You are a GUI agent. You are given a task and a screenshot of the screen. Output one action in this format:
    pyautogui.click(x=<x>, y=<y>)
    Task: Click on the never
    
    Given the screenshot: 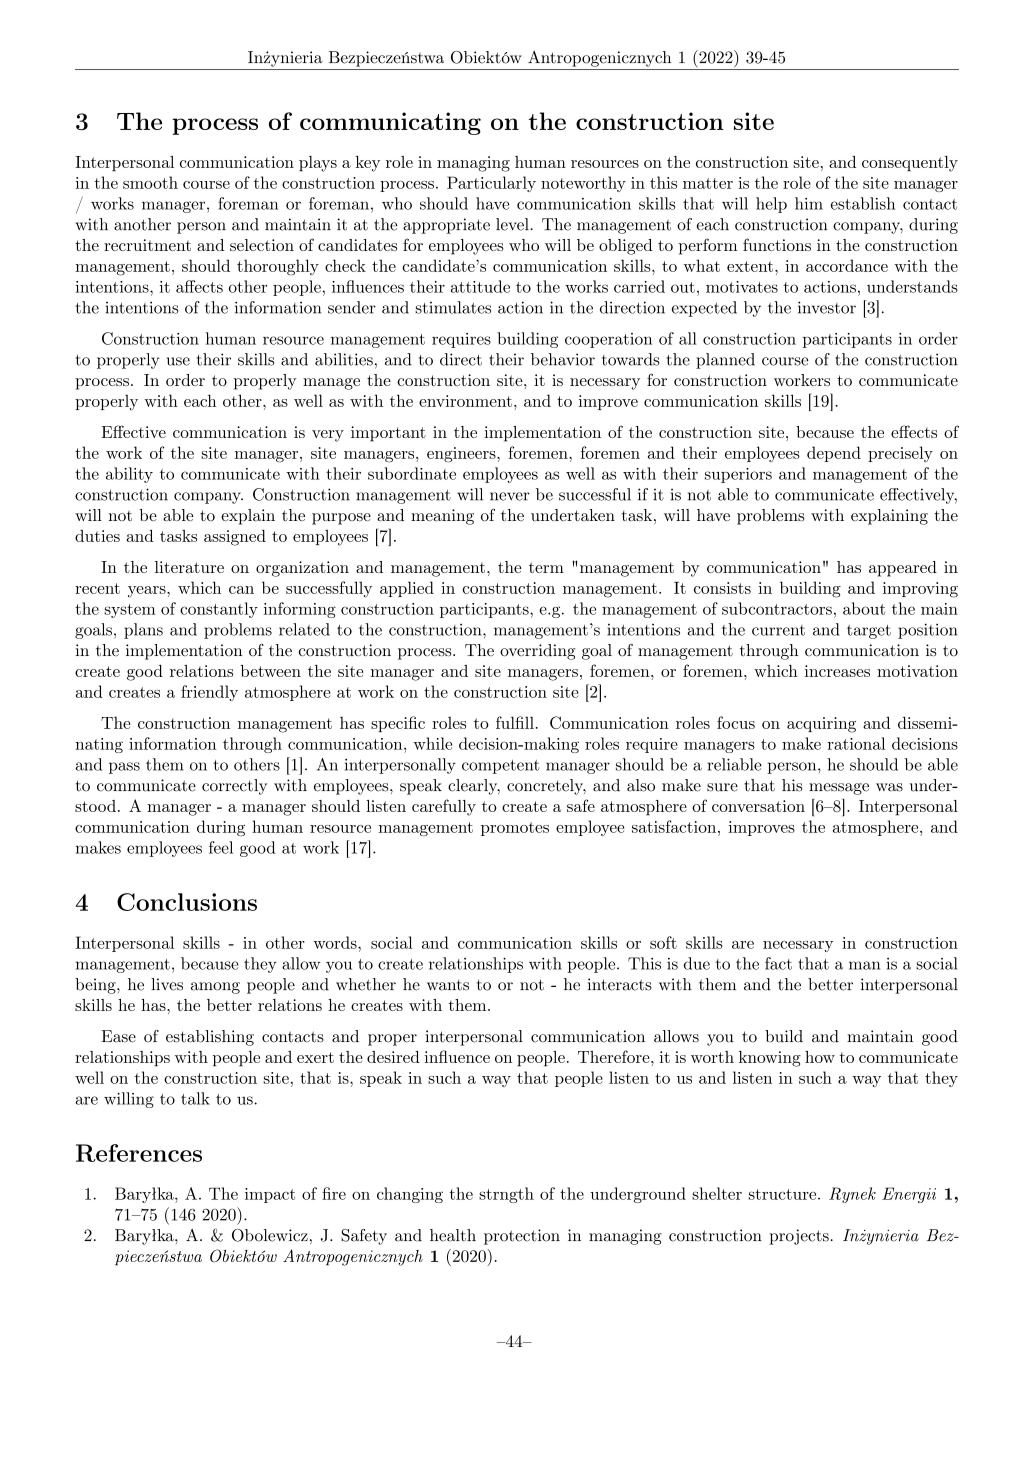 What is the action you would take?
    pyautogui.click(x=510, y=496)
